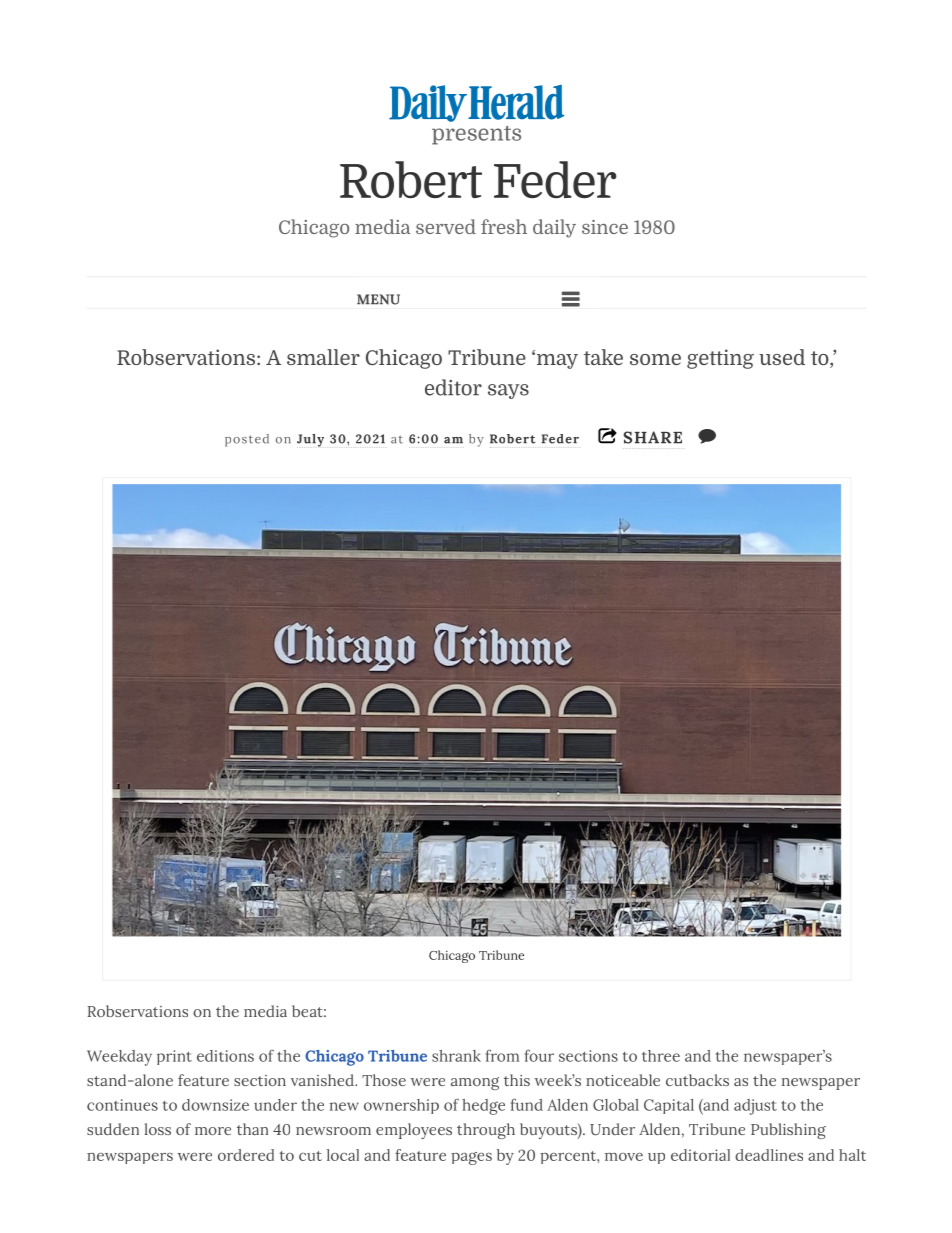  What do you see at coordinates (310, 440) in the screenshot?
I see `July` at bounding box center [310, 440].
